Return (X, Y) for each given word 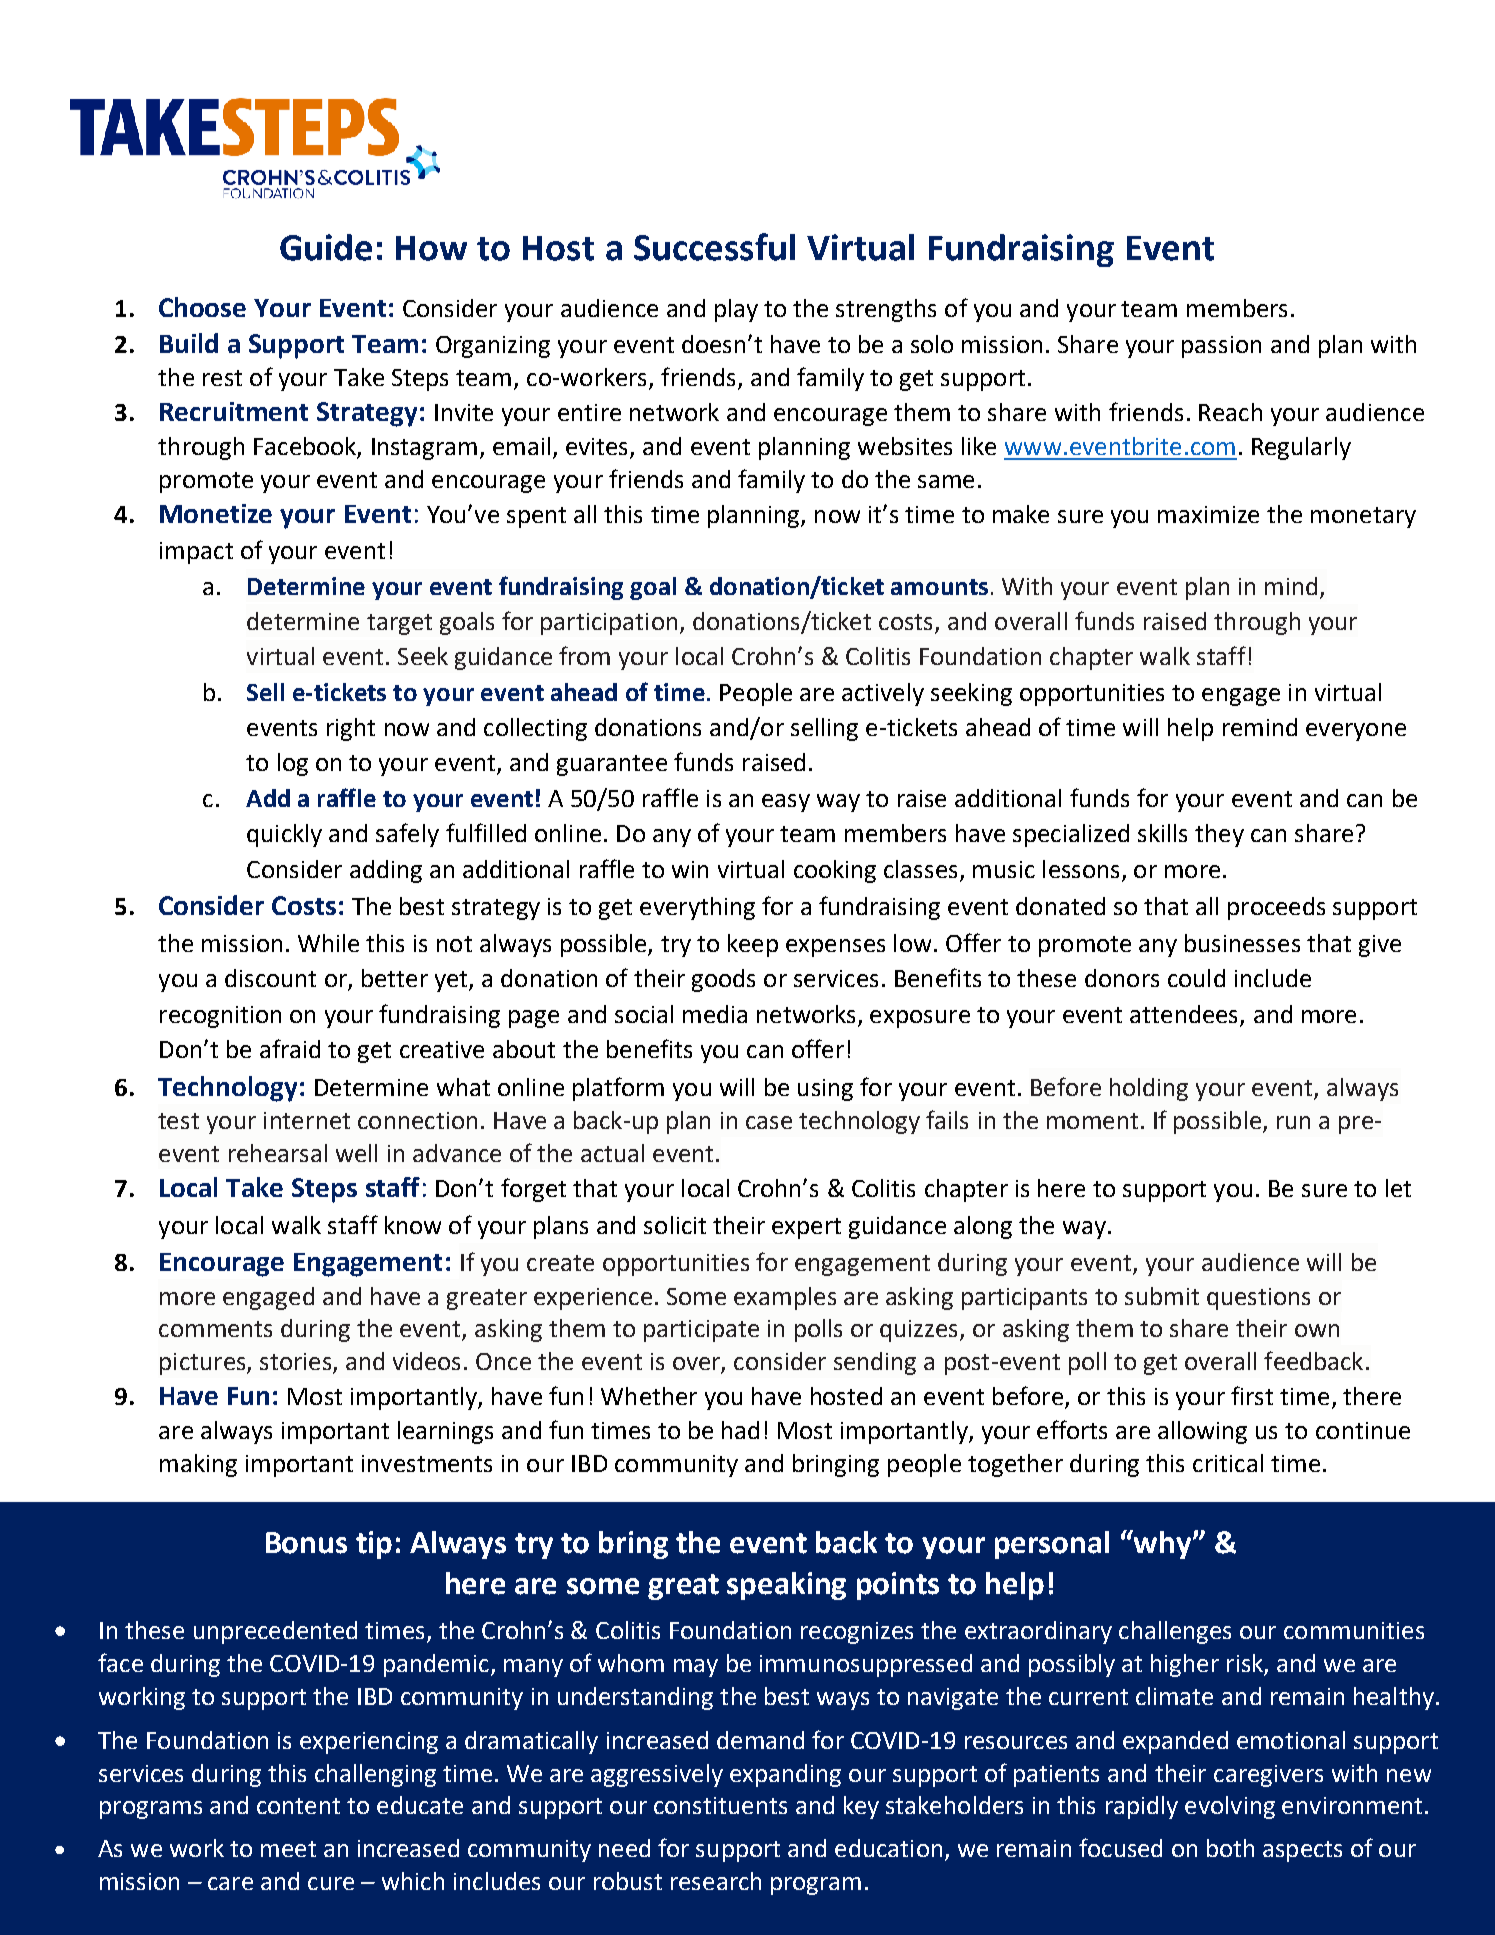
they (1219, 835)
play (736, 310)
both (1230, 1848)
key (861, 1807)
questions (1258, 1299)
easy (786, 803)
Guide (326, 247)
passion (1221, 347)
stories (297, 1363)
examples (785, 1298)
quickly (284, 835)
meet (288, 1849)
